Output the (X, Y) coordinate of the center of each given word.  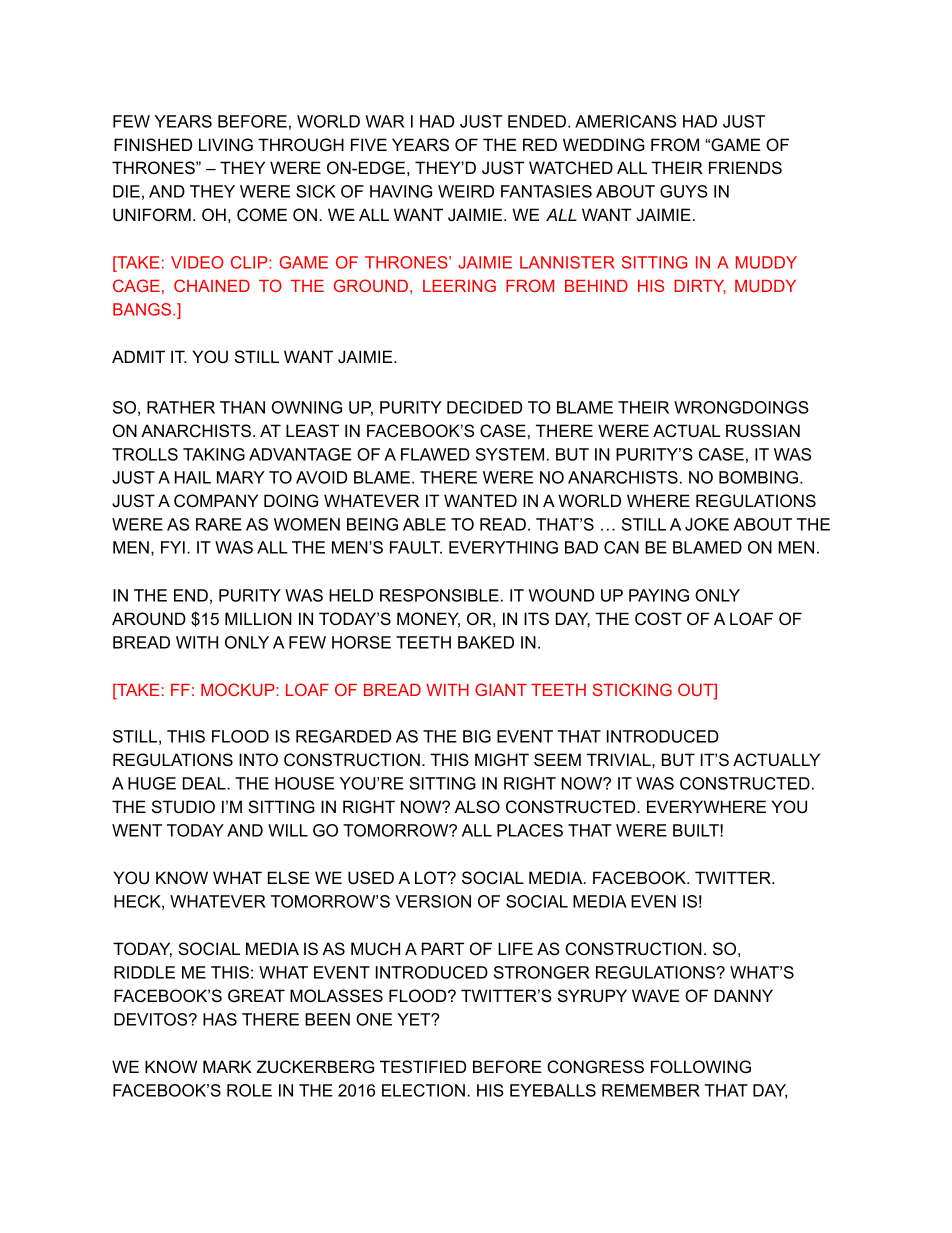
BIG (477, 736)
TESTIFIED (423, 1067)
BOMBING (760, 477)
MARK (227, 1066)
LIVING (226, 145)
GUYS (684, 191)
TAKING (214, 454)
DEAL (205, 783)
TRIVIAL (620, 759)
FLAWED (435, 454)
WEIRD (466, 191)
